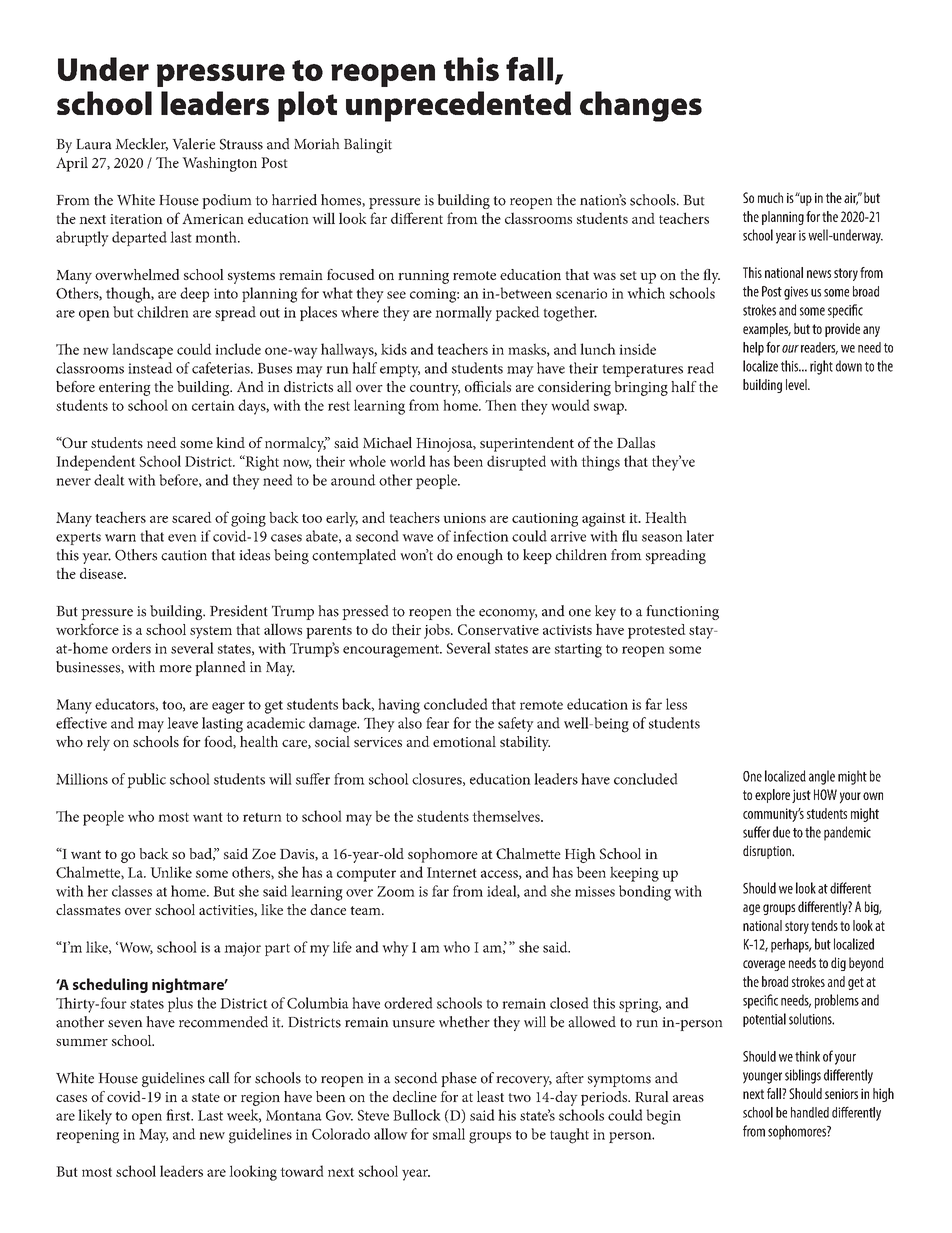 The image size is (952, 1233). Describe the element at coordinates (150, 368) in the page. I see `instead` at that location.
